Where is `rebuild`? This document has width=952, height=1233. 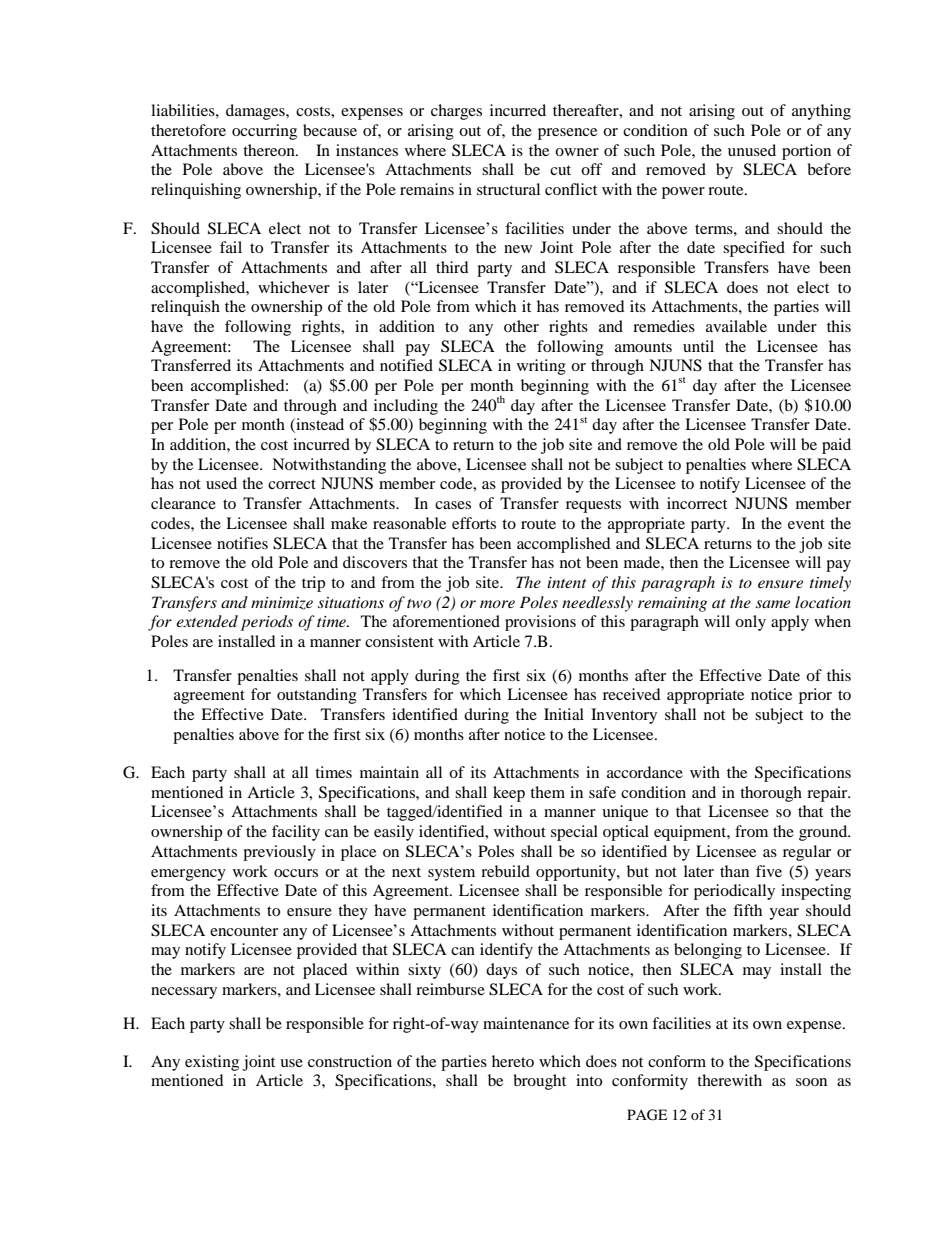 rebuild is located at coordinates (505, 871).
